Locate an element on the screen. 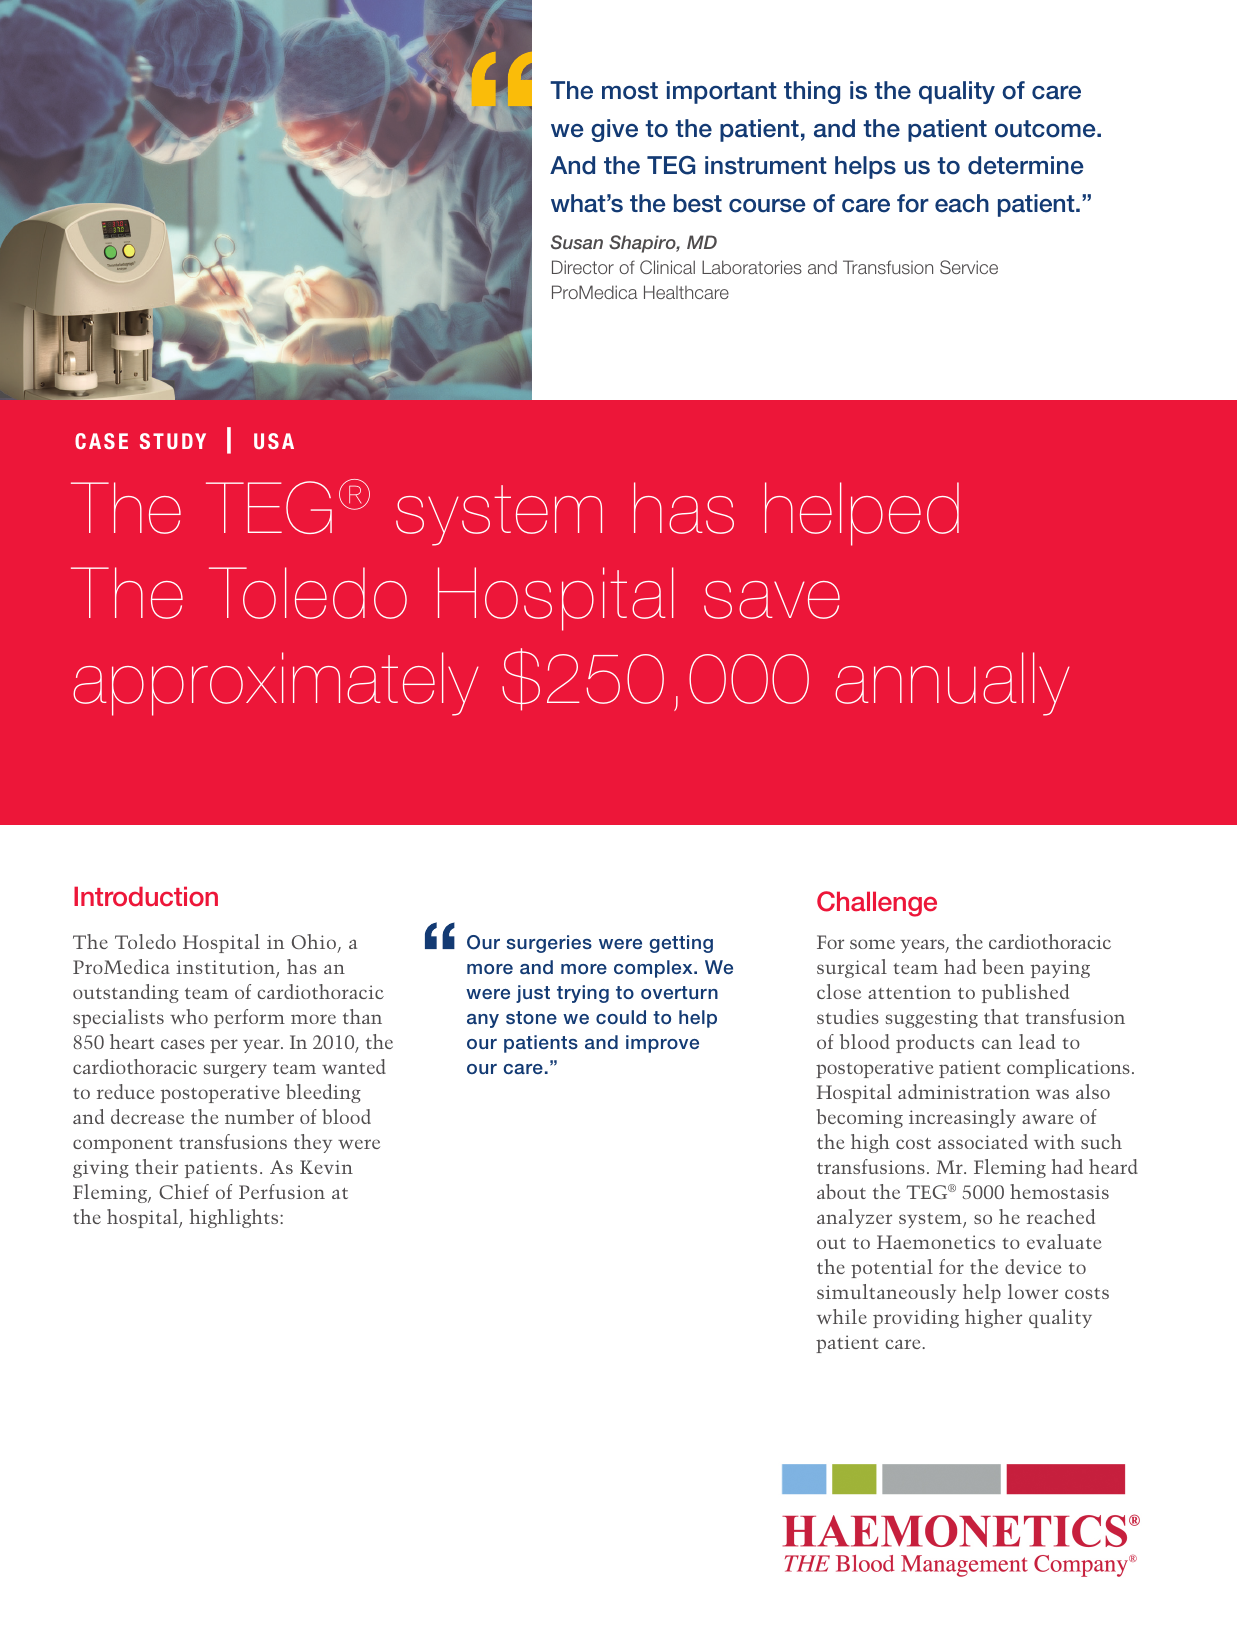  save is located at coordinates (772, 600).
